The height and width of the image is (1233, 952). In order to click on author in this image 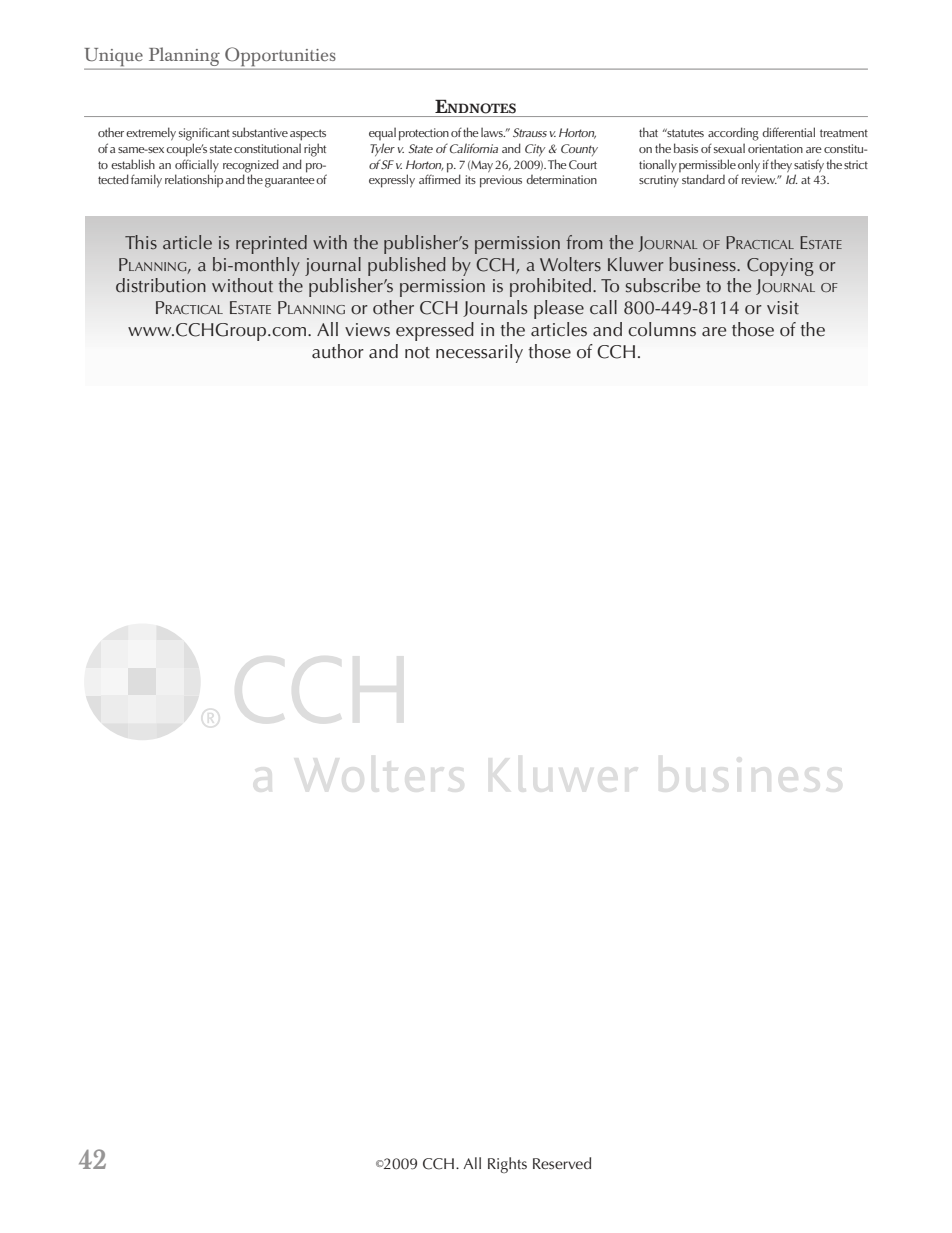, I will do `click(338, 351)`.
